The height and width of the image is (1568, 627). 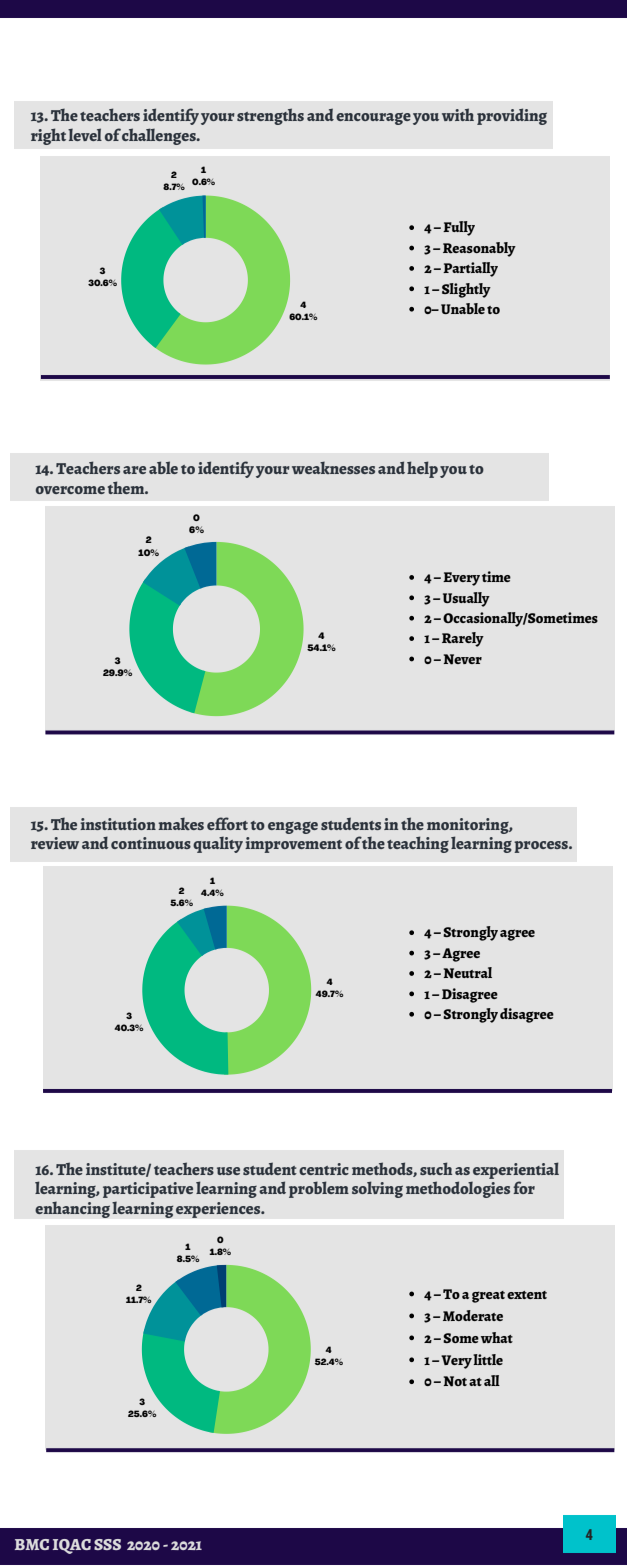 I want to click on with, so click(x=458, y=114).
